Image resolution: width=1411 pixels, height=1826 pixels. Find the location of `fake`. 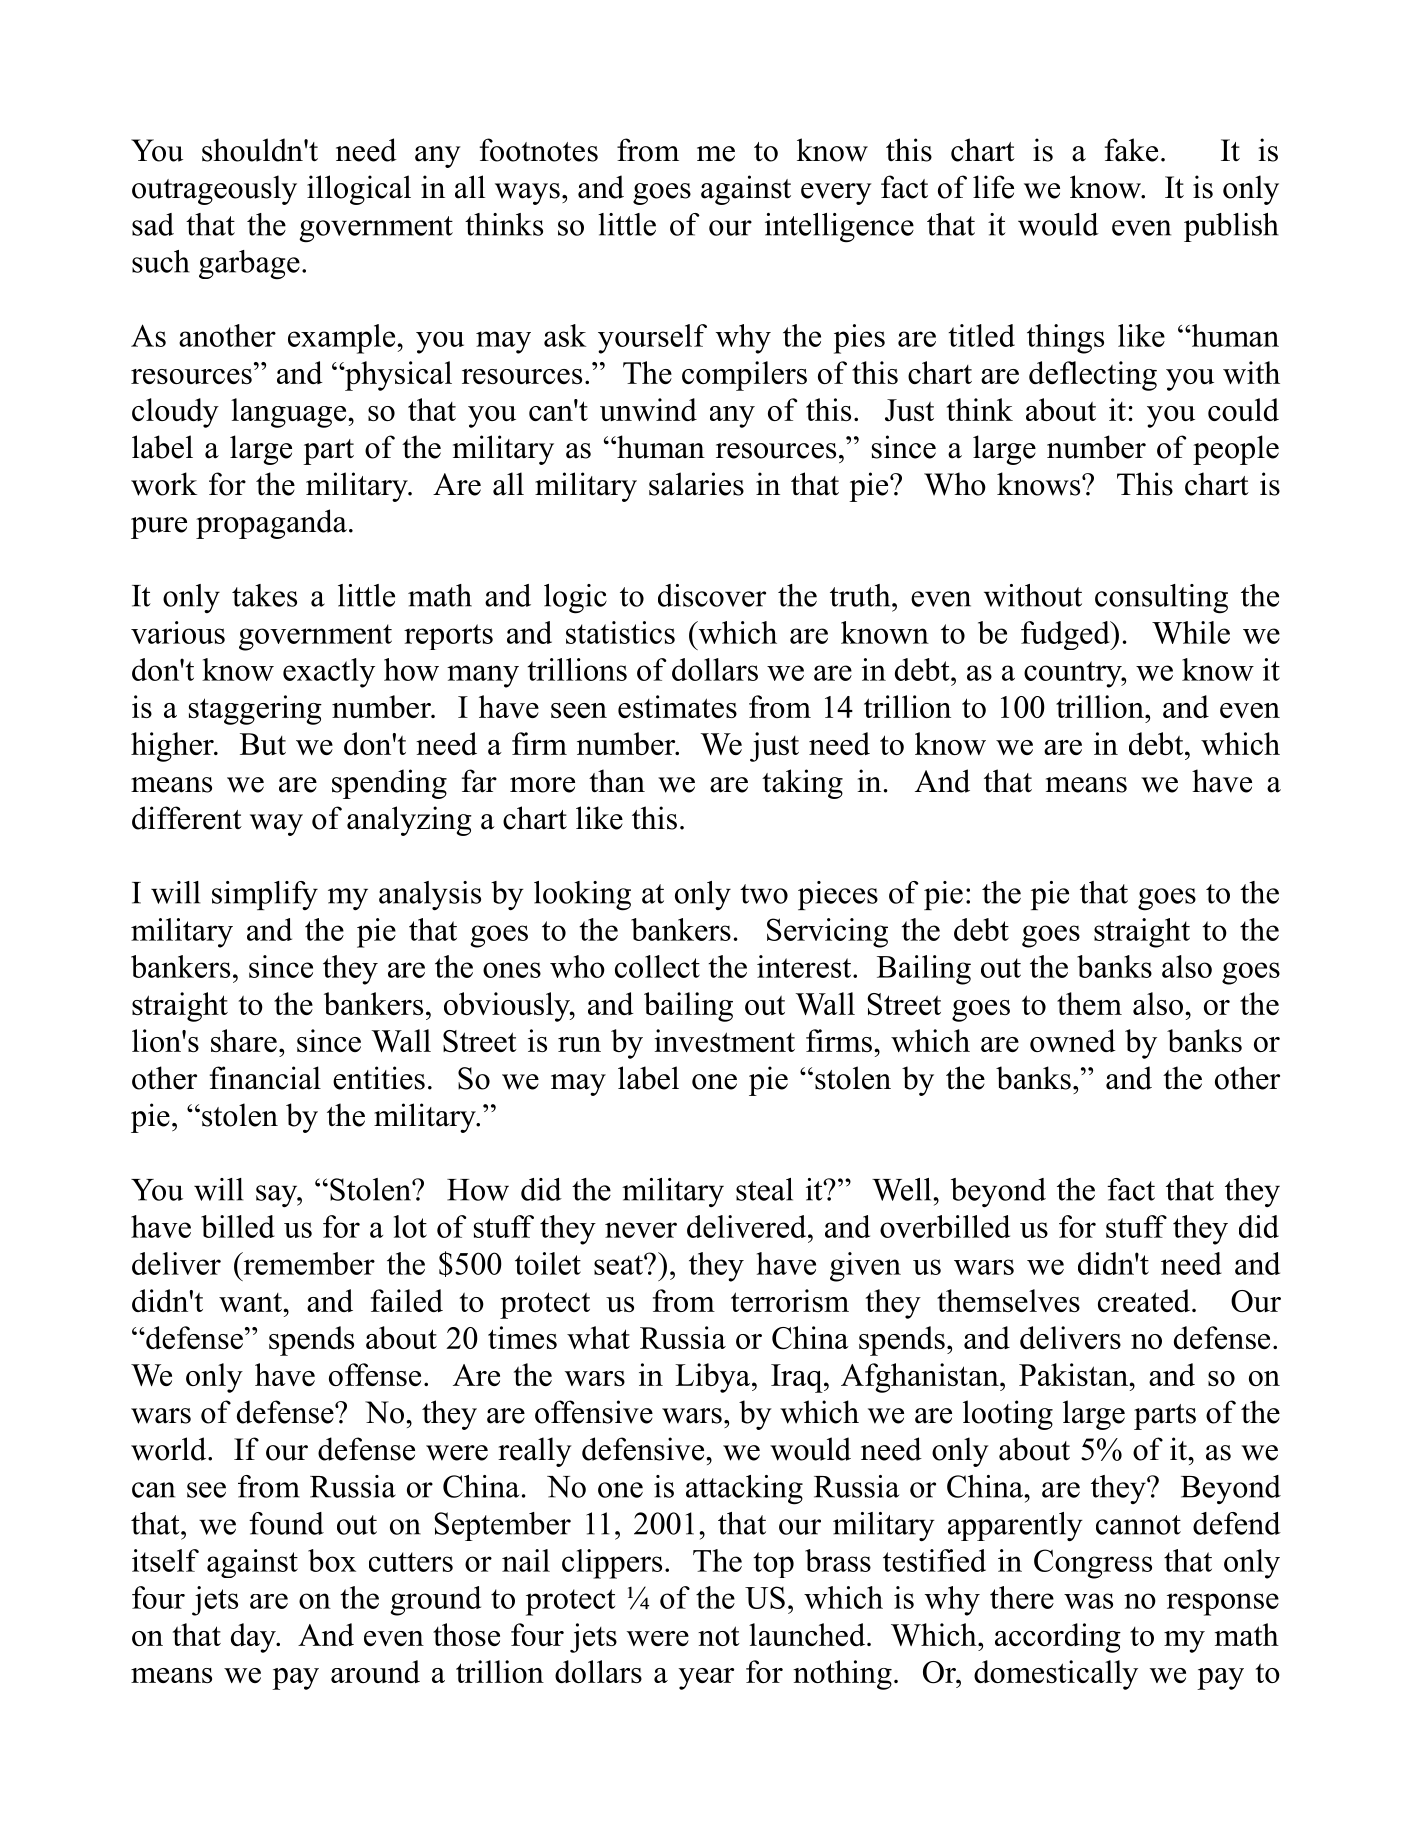

fake is located at coordinates (1131, 150).
